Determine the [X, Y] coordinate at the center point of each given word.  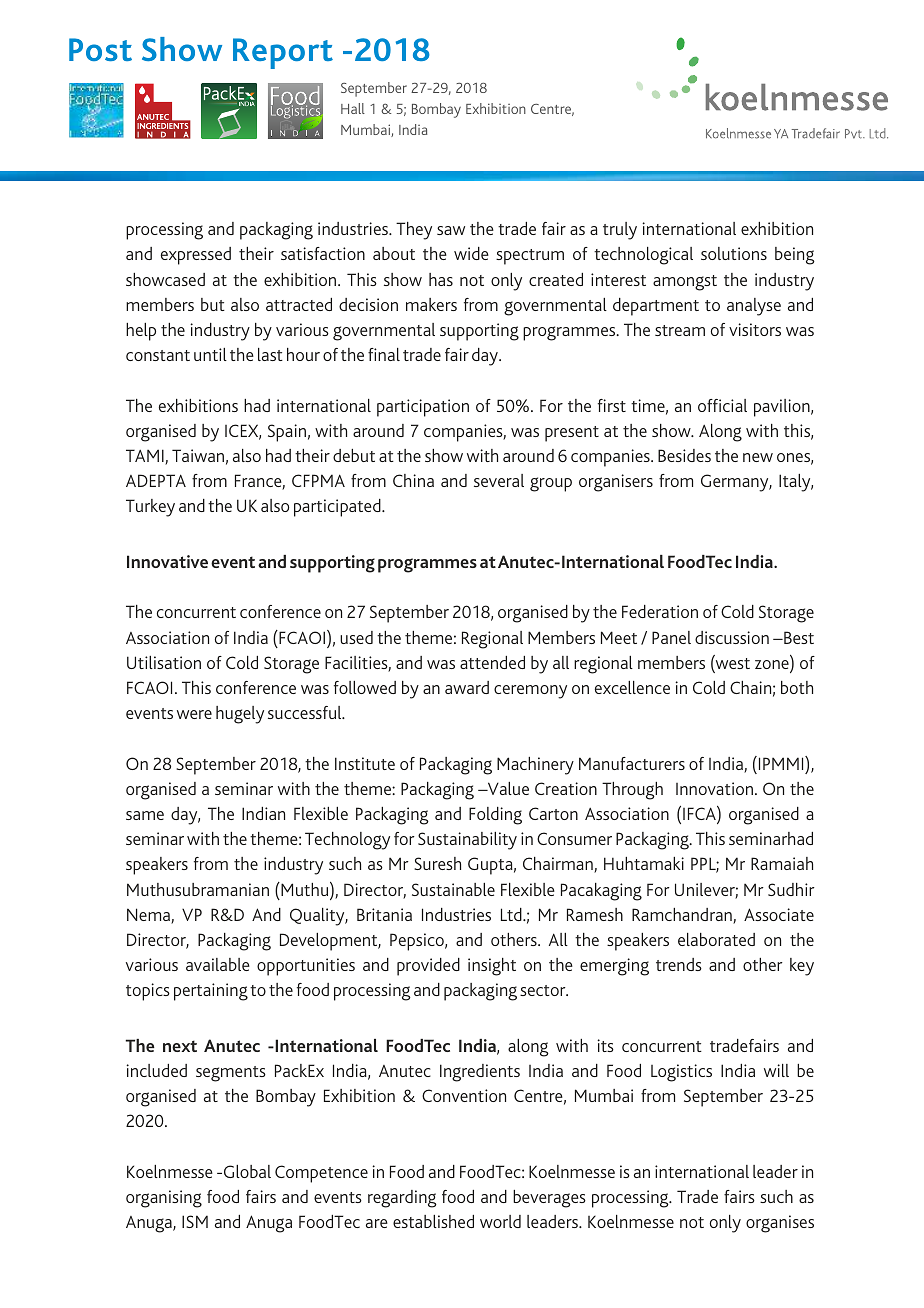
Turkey [150, 508]
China [413, 480]
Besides [684, 455]
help [141, 332]
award [467, 687]
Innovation [714, 788]
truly [620, 231]
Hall [353, 108]
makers [431, 304]
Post [100, 49]
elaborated [716, 939]
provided [428, 967]
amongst [685, 283]
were [194, 714]
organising [164, 1199]
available [218, 964]
